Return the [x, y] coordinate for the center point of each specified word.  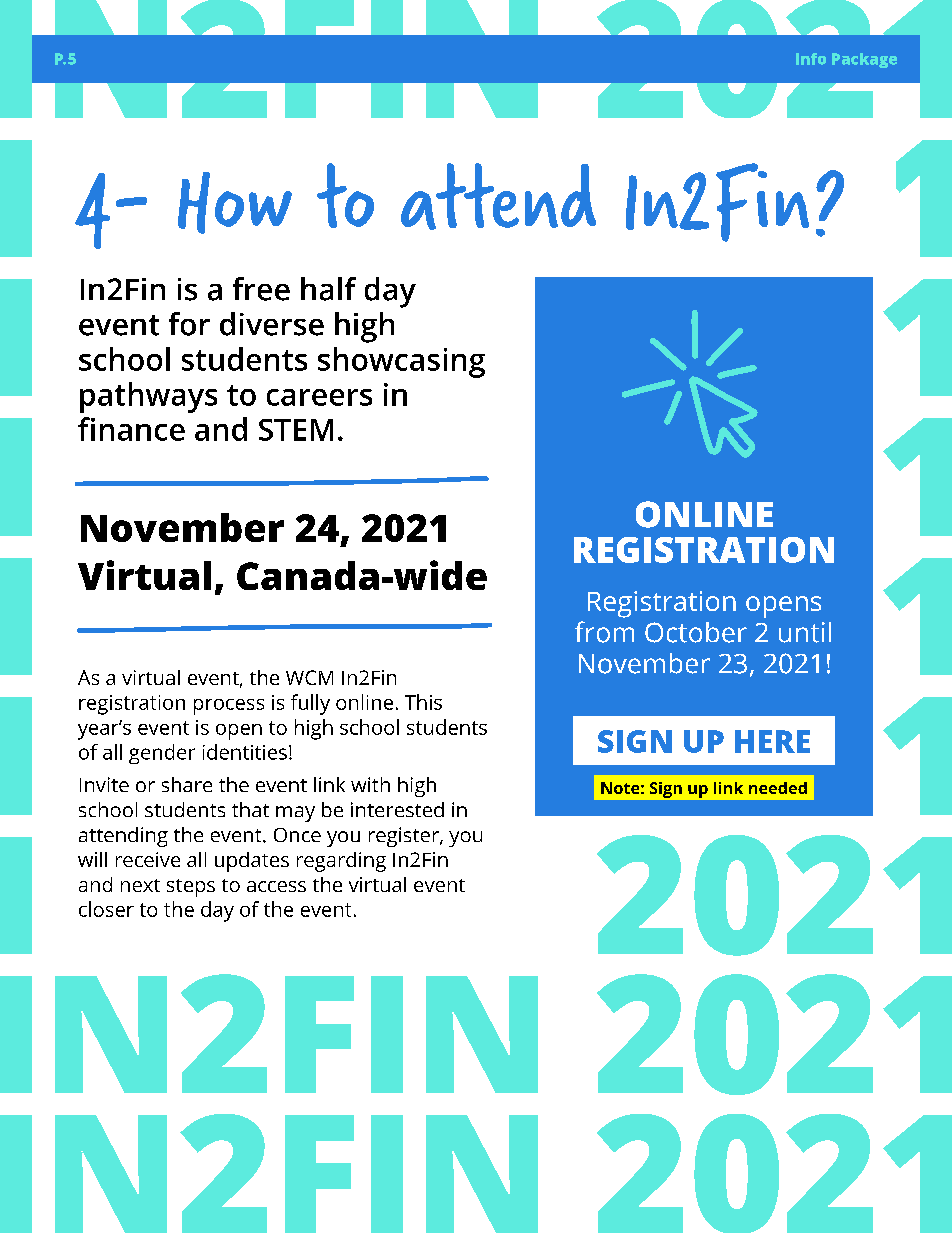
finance [131, 429]
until [805, 632]
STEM [296, 430]
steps [191, 888]
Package [864, 60]
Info [811, 59]
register [405, 837]
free [261, 289]
